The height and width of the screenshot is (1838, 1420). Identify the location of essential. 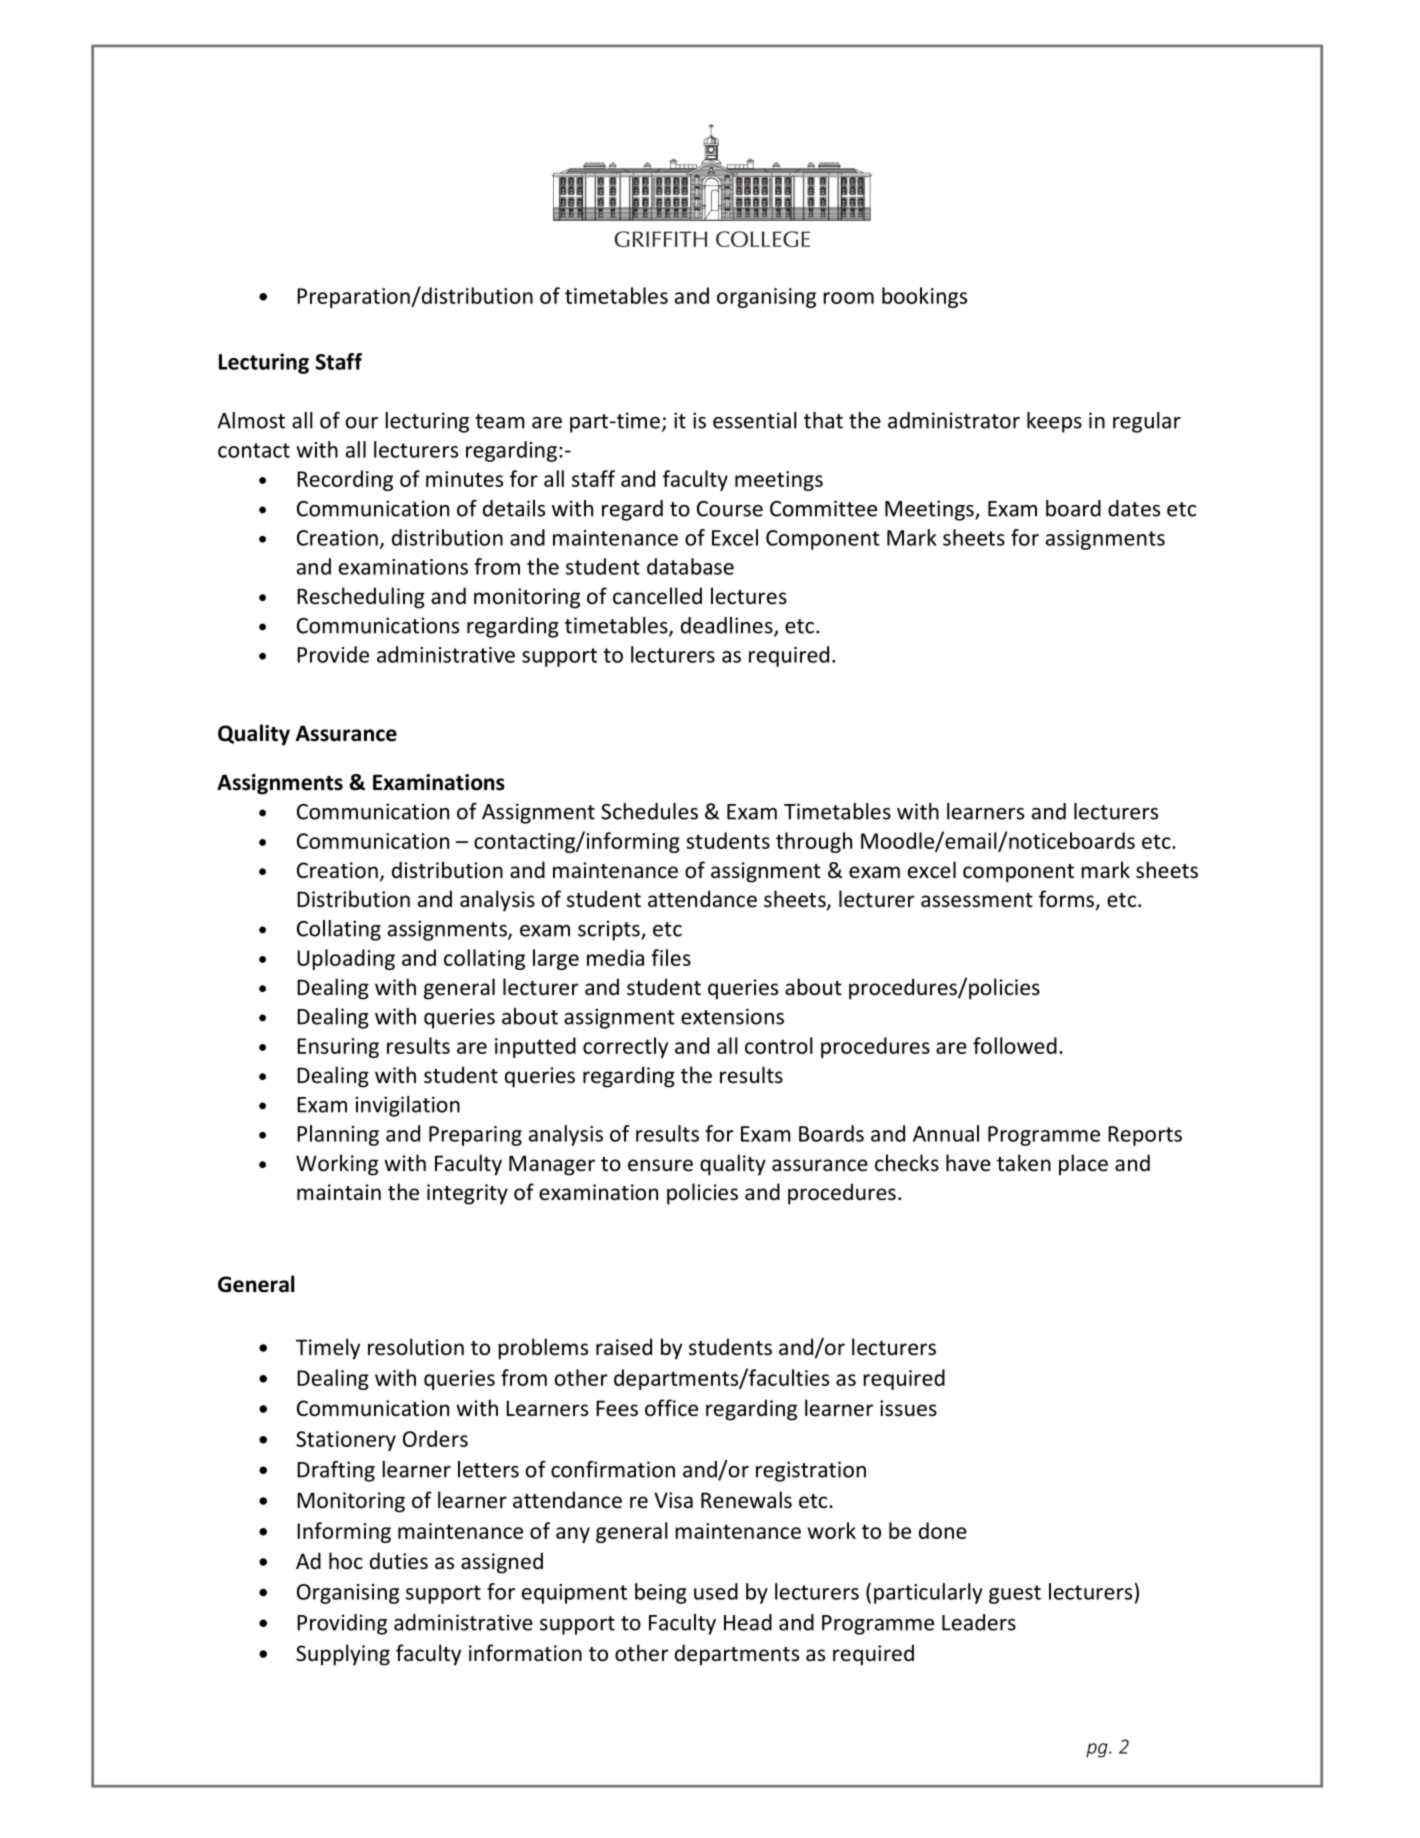
(755, 420).
